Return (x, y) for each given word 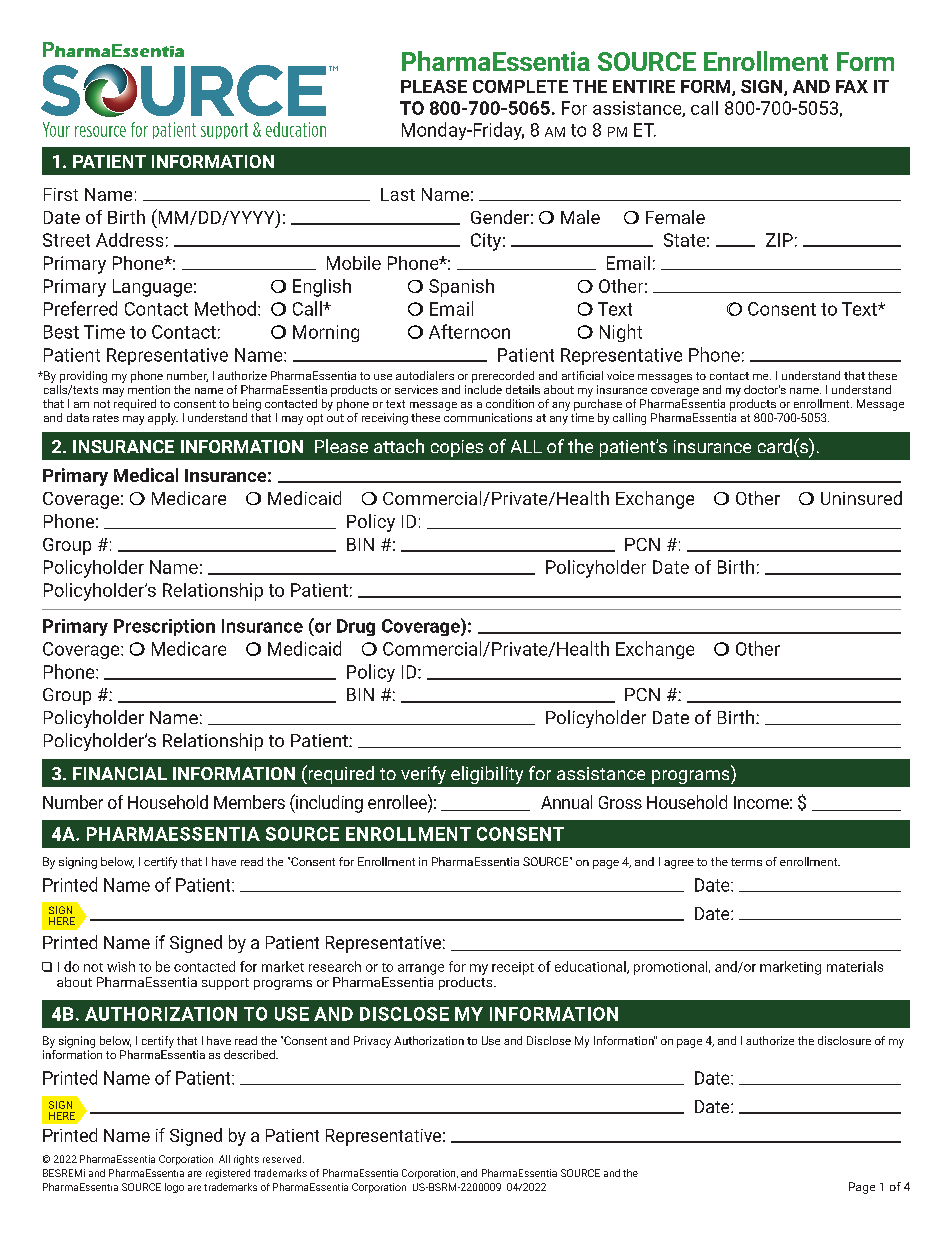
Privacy (372, 1042)
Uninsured (861, 498)
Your (56, 129)
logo (174, 1188)
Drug (356, 627)
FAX (852, 86)
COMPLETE (520, 86)
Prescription (164, 627)
